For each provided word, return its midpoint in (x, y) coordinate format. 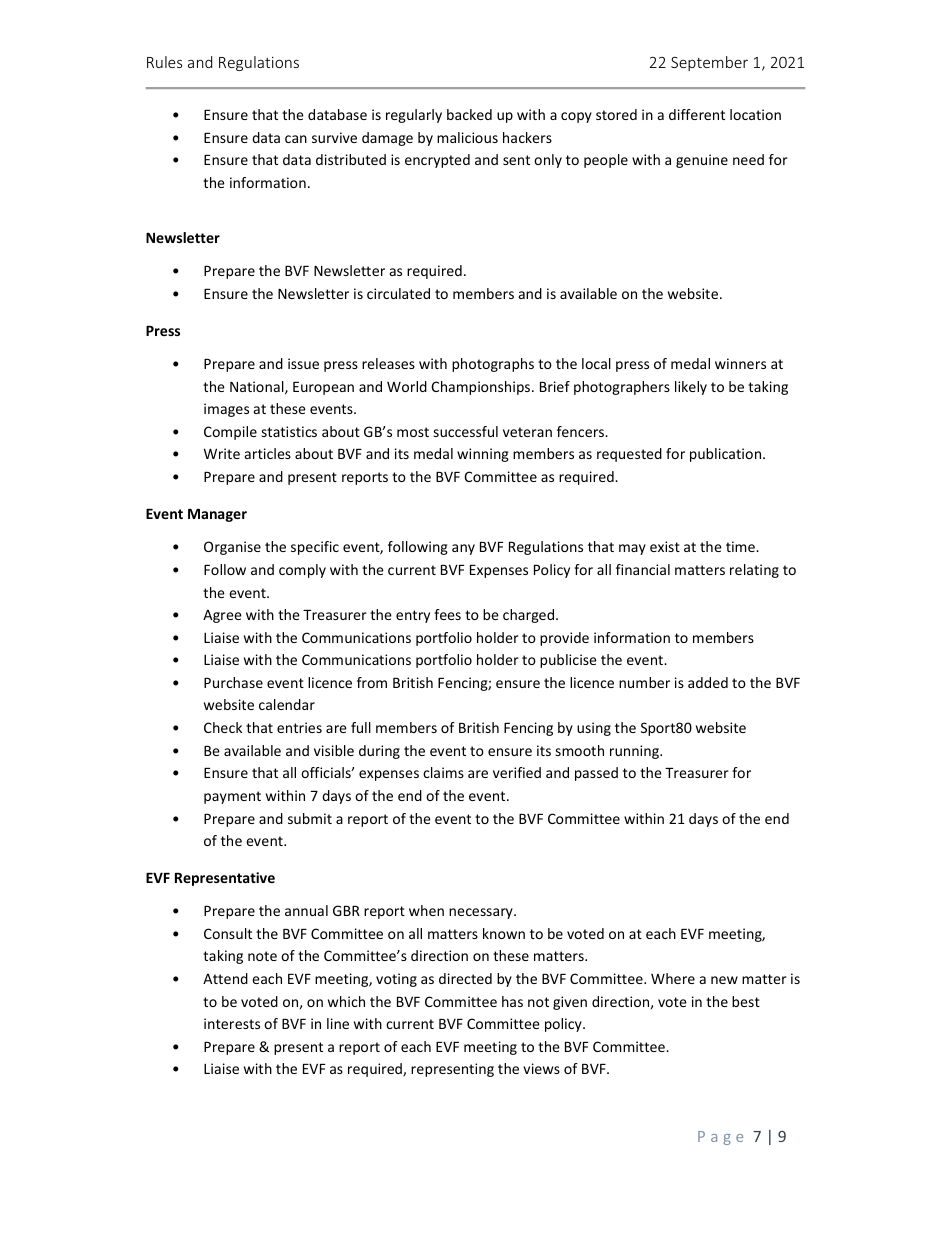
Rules (164, 62)
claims (443, 772)
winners (740, 363)
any (463, 549)
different (697, 114)
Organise (232, 548)
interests (232, 1023)
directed (465, 978)
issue (303, 363)
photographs (493, 365)
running (635, 752)
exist (665, 546)
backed (469, 114)
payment (232, 797)
